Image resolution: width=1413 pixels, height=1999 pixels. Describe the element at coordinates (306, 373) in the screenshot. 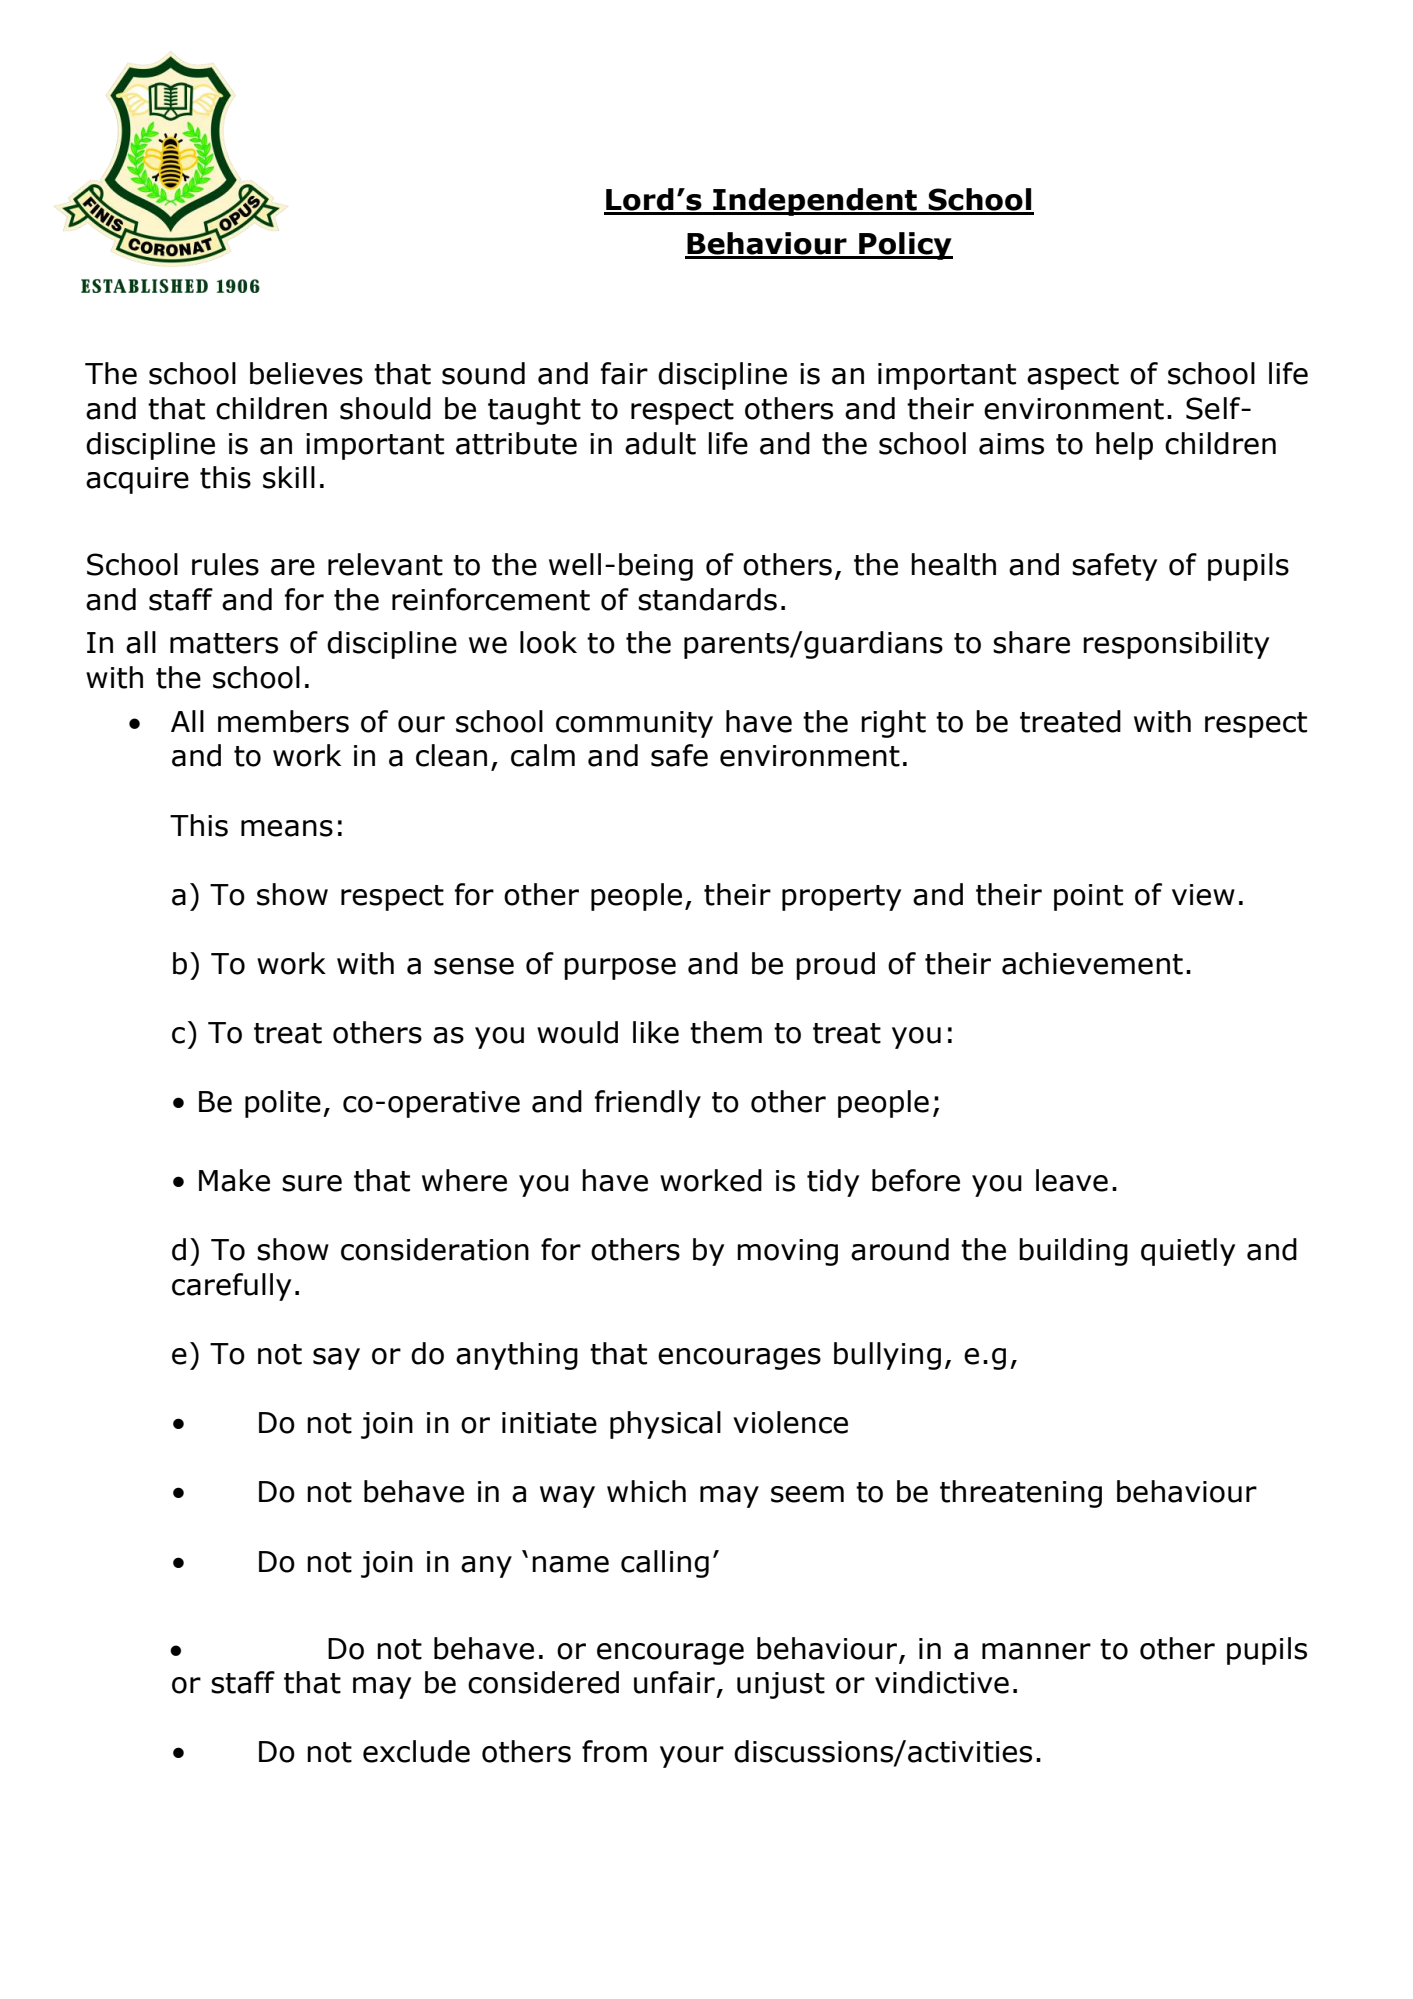

I see `believes` at that location.
